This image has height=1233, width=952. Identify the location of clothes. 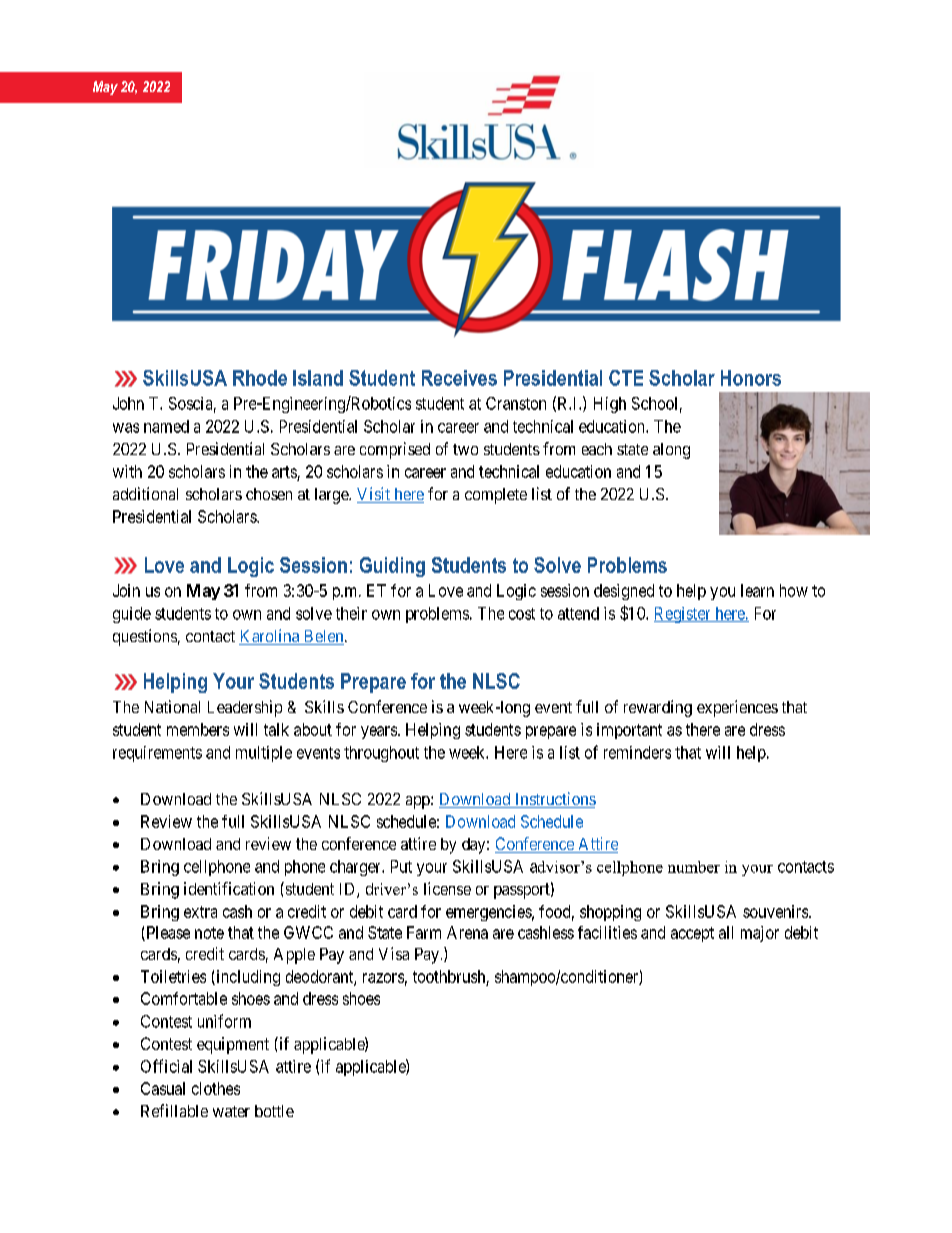
(216, 1088).
